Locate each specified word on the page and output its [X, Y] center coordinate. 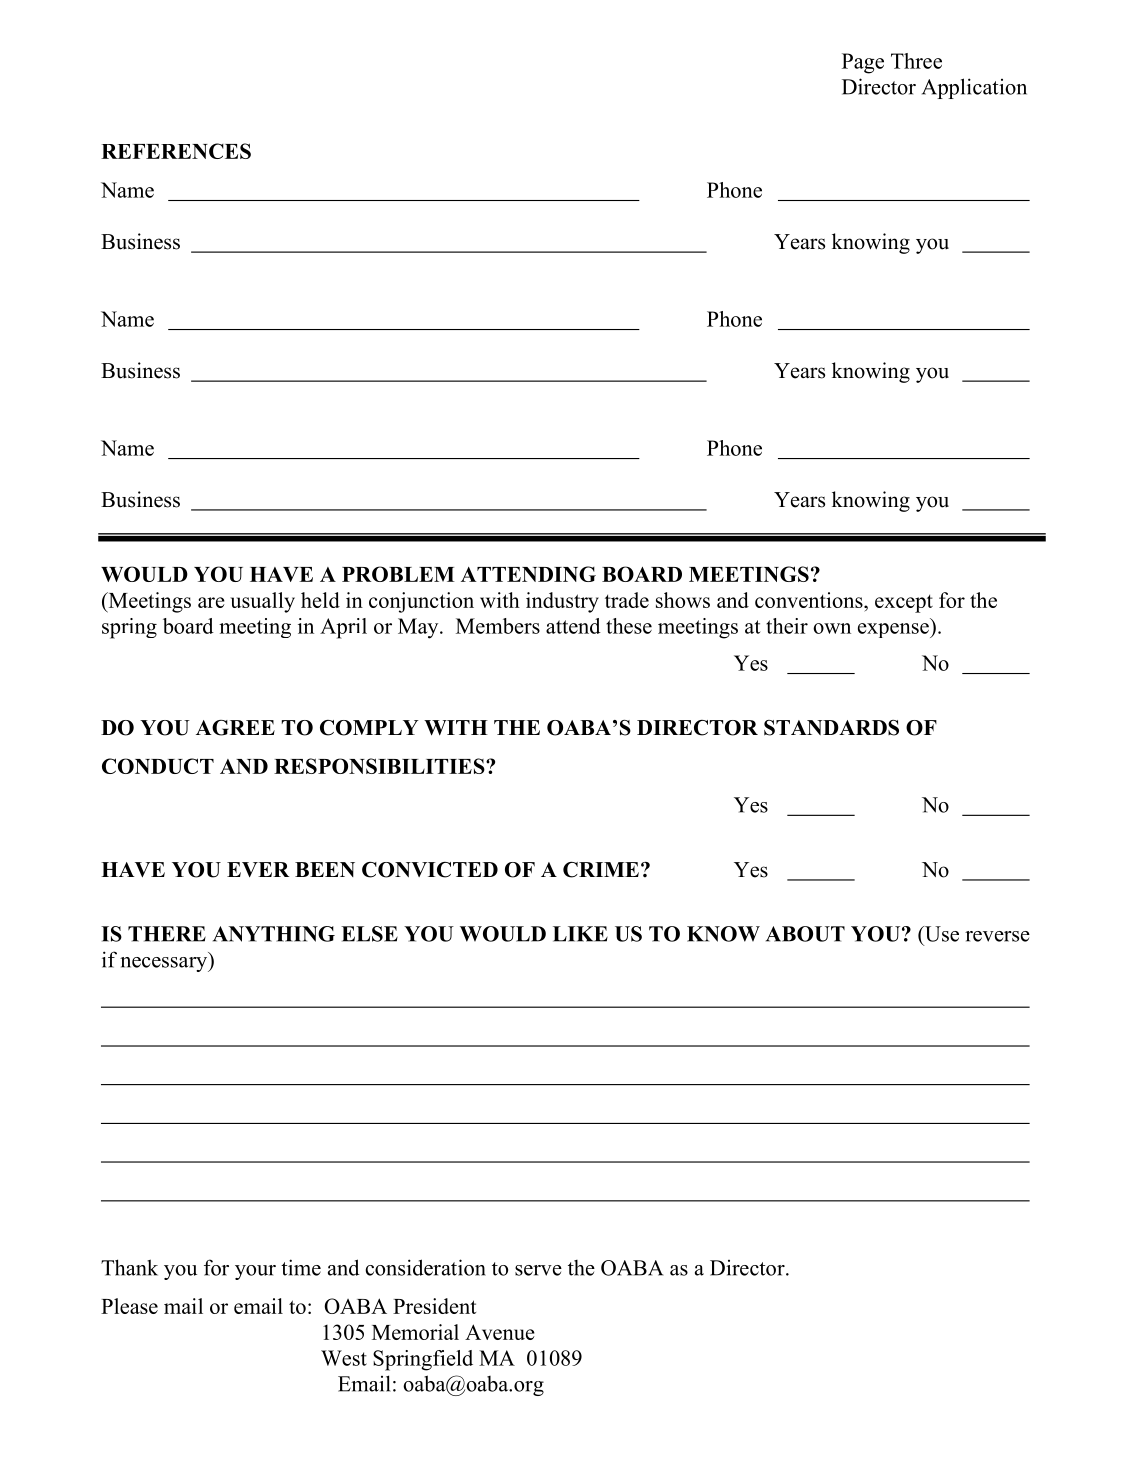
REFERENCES [176, 151]
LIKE [580, 934]
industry [562, 602]
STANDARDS [831, 728]
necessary [165, 964]
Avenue [500, 1332]
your [255, 1272]
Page [863, 63]
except [904, 603]
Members [498, 626]
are [211, 602]
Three [916, 61]
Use [940, 935]
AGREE [235, 728]
